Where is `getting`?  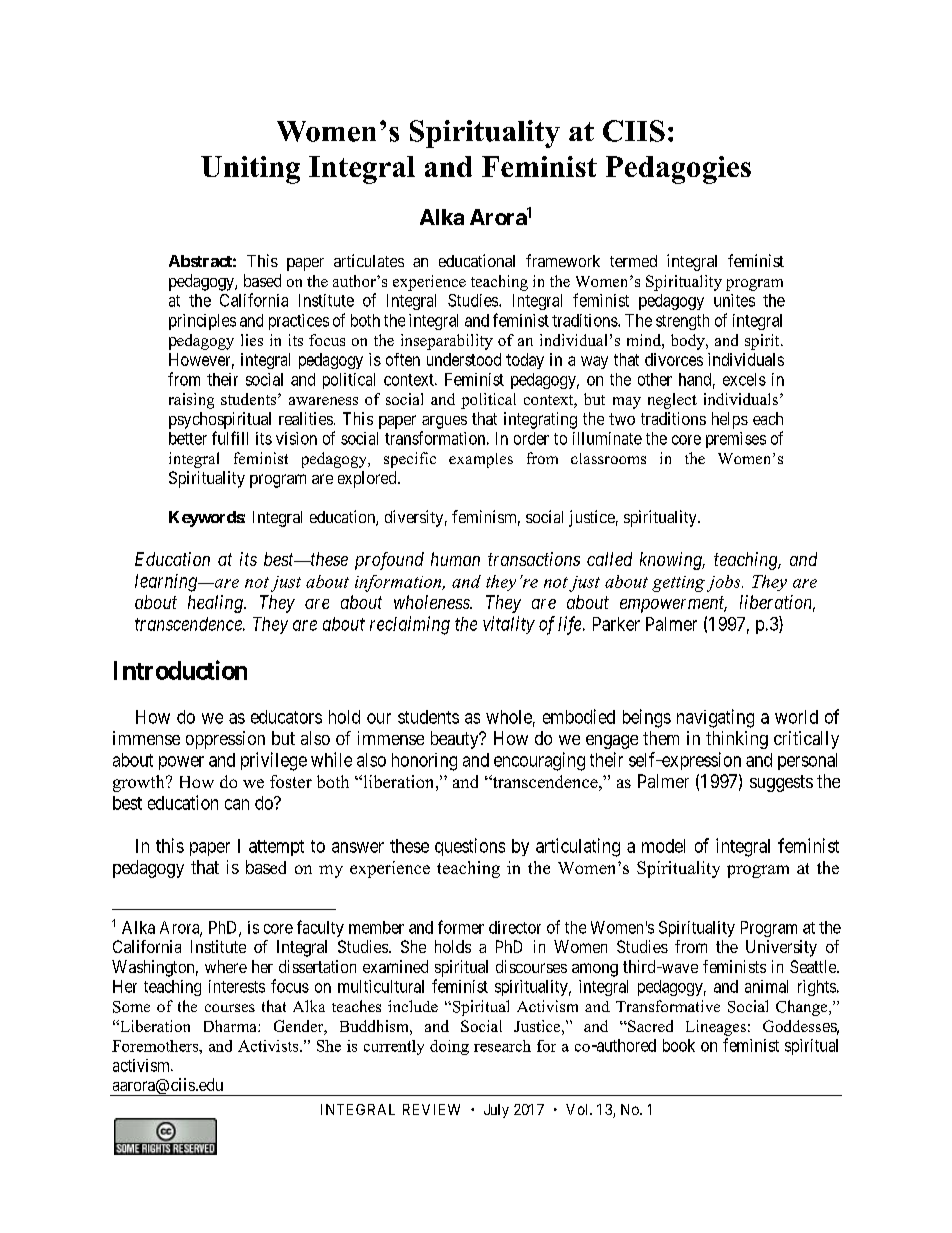 getting is located at coordinates (678, 584).
